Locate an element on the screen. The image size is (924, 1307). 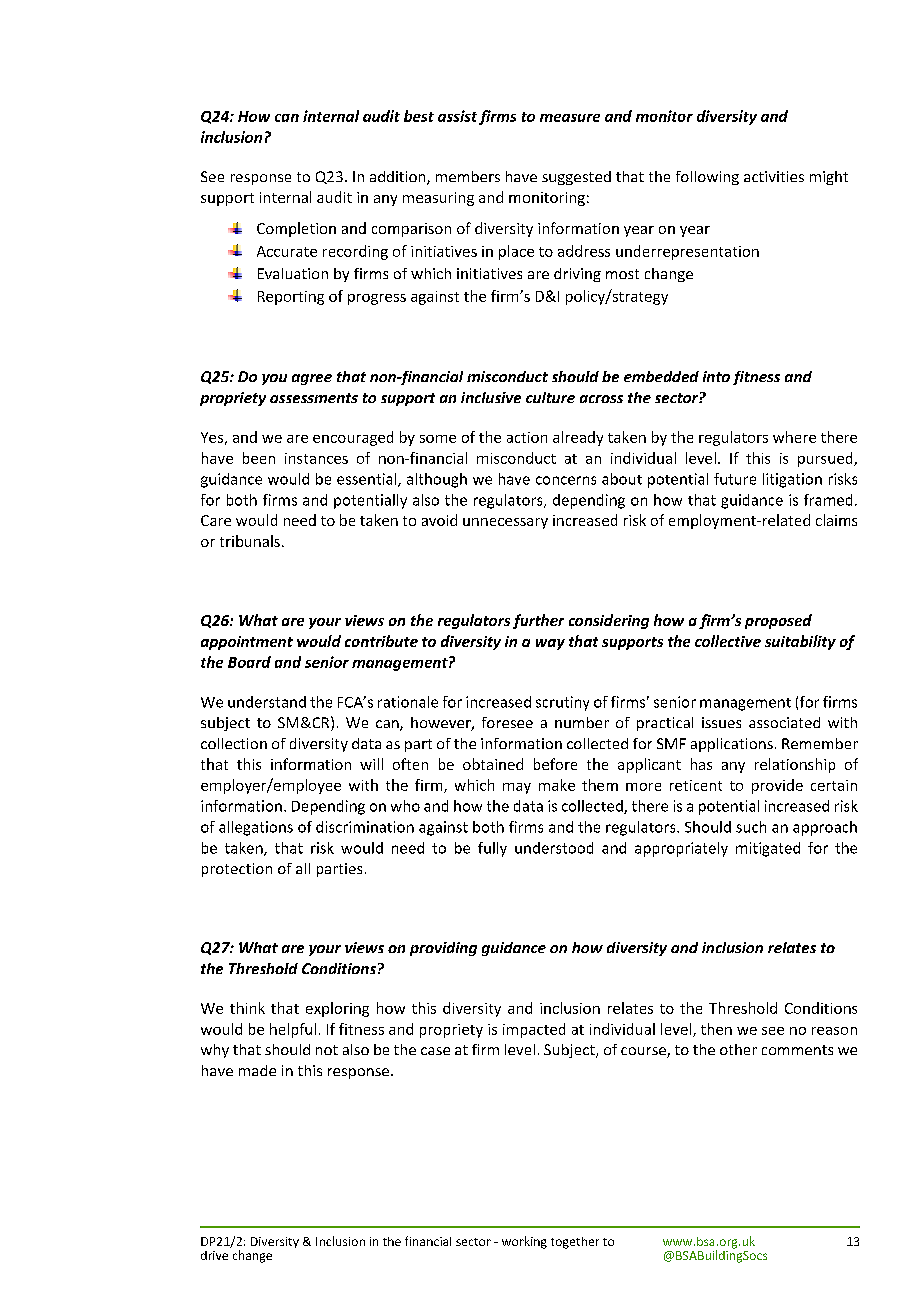
measure is located at coordinates (570, 118).
